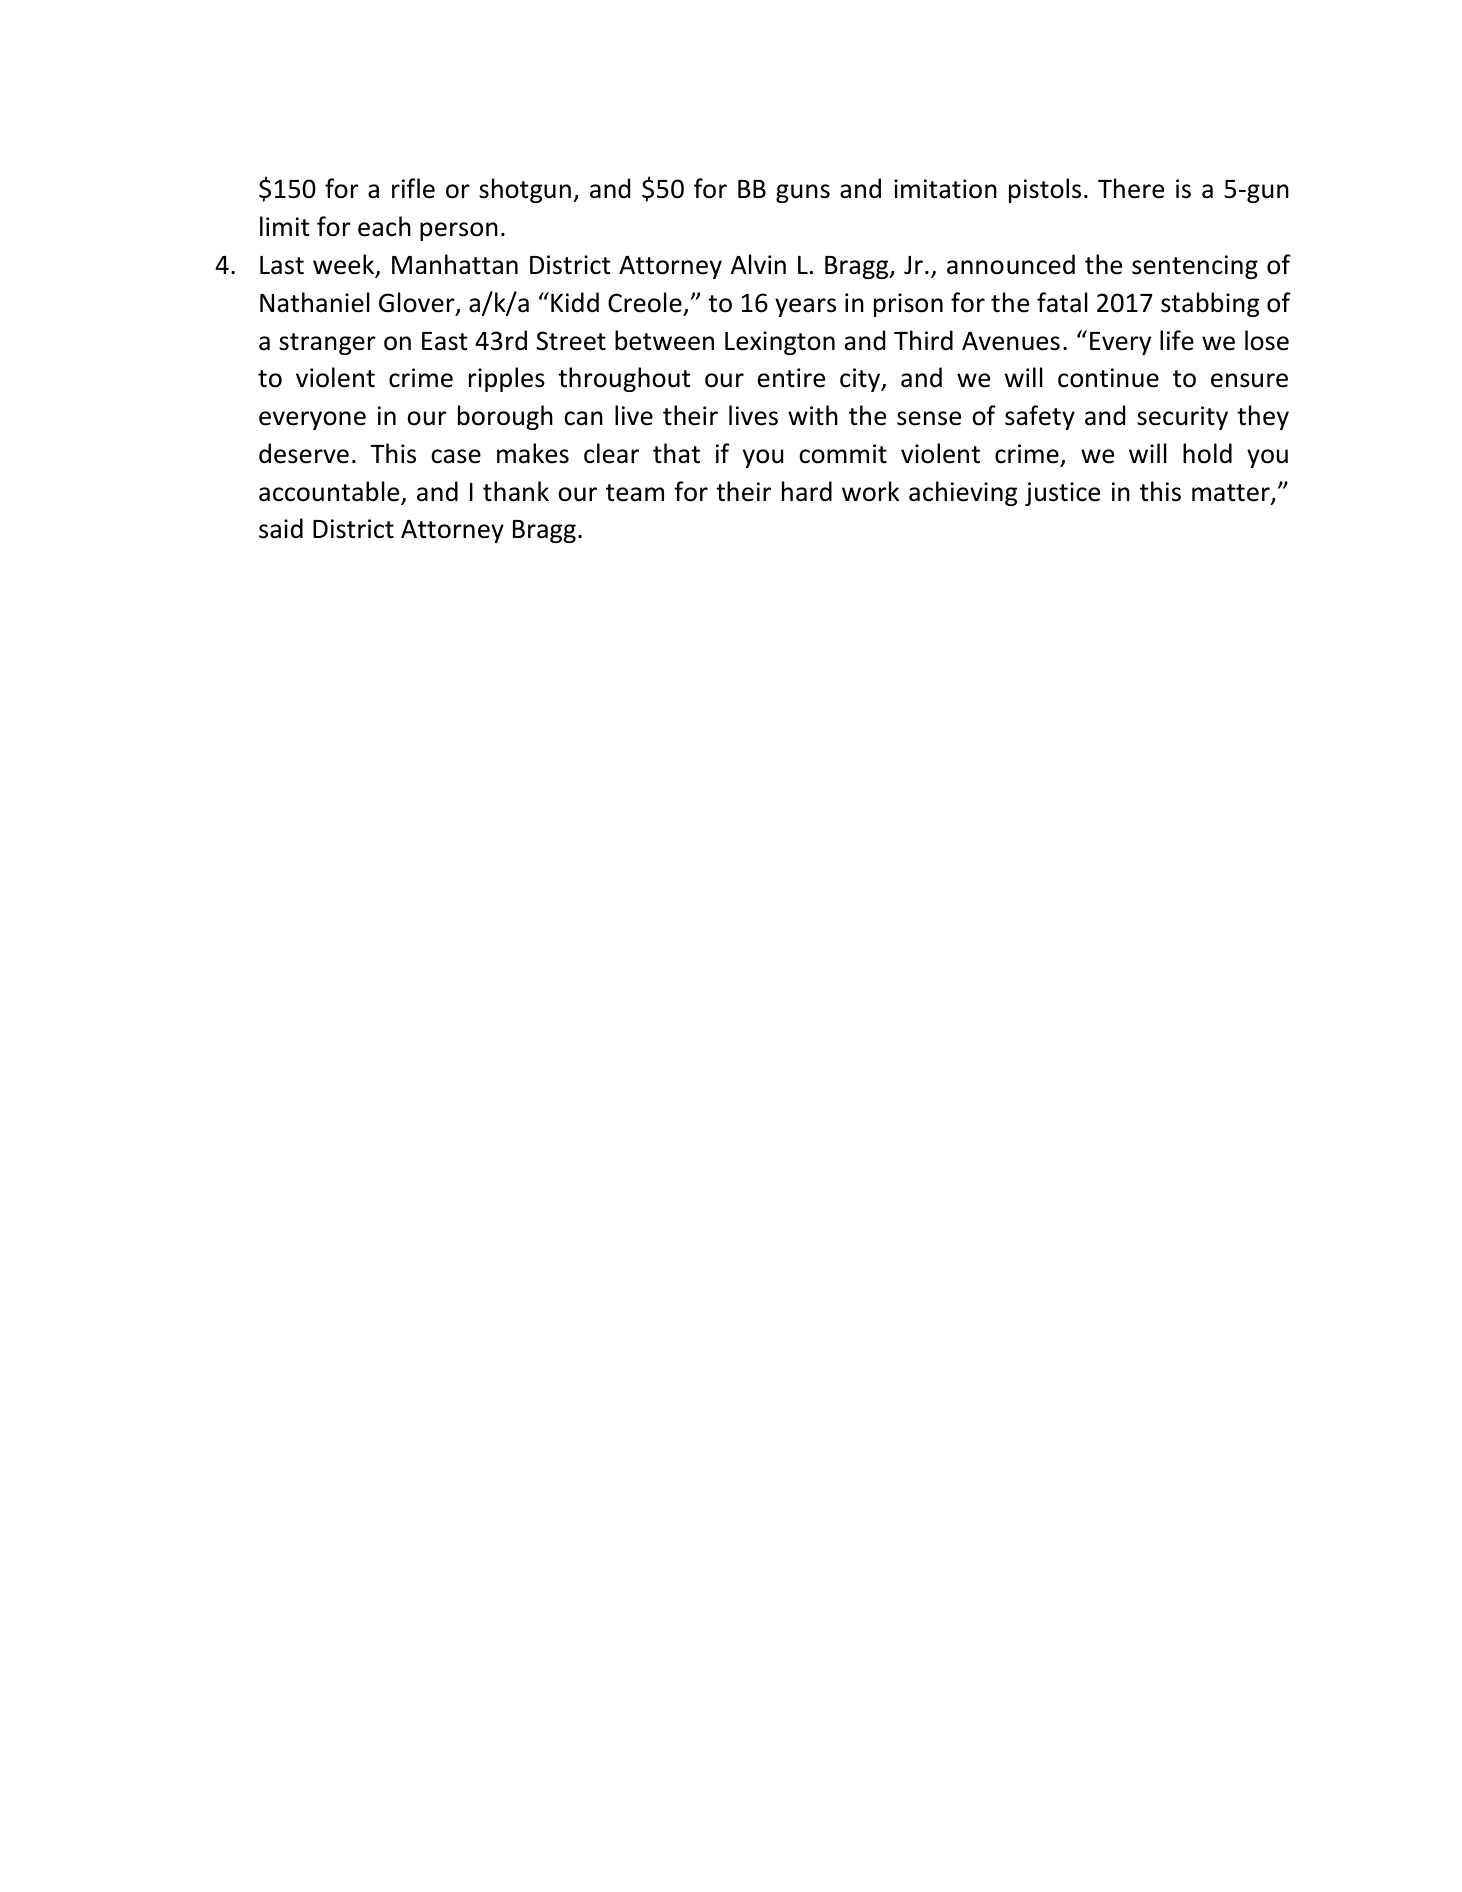 The height and width of the document is (1892, 1462). I want to click on Alvin, so click(758, 264).
